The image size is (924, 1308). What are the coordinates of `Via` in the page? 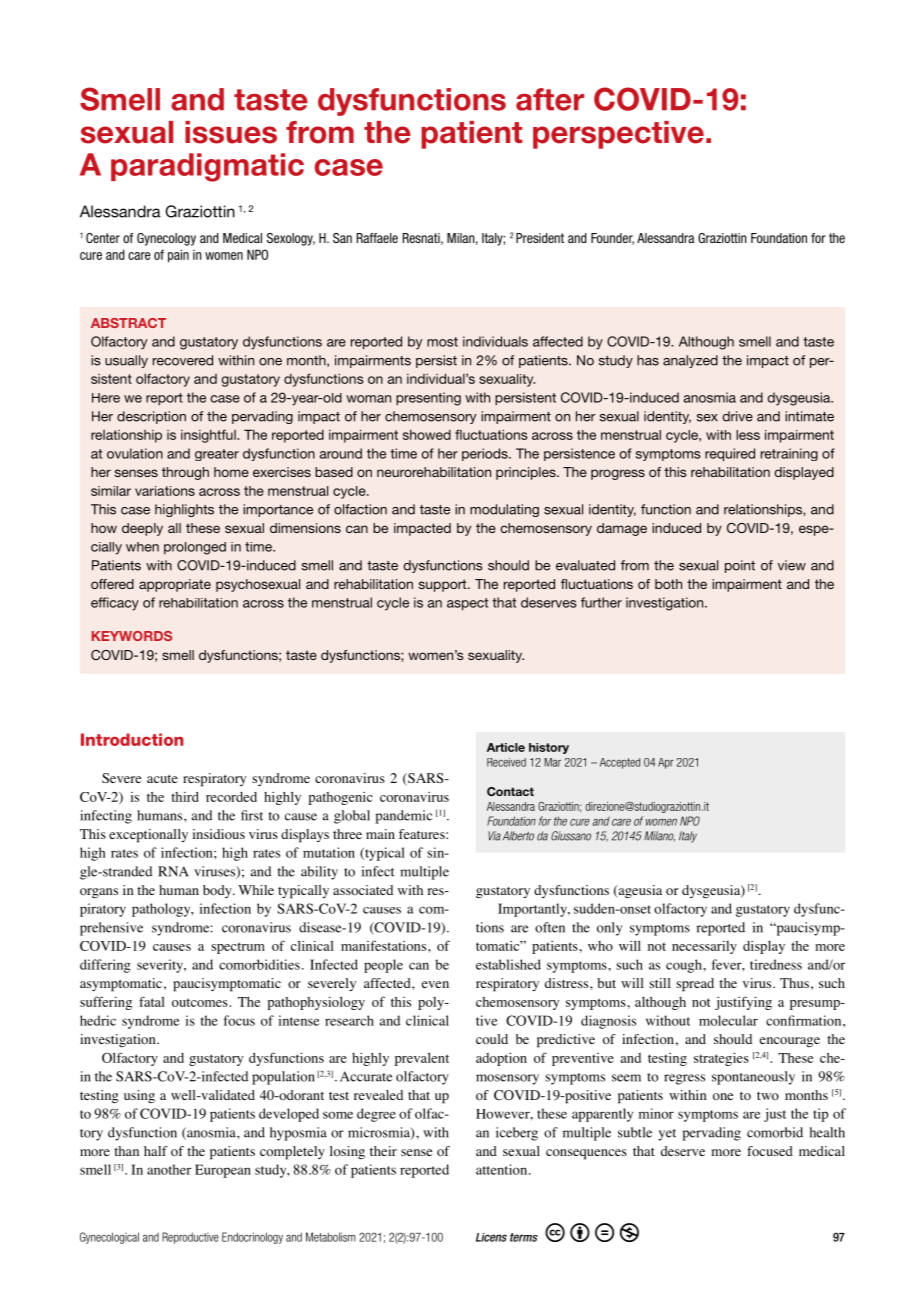 It's located at (494, 836).
